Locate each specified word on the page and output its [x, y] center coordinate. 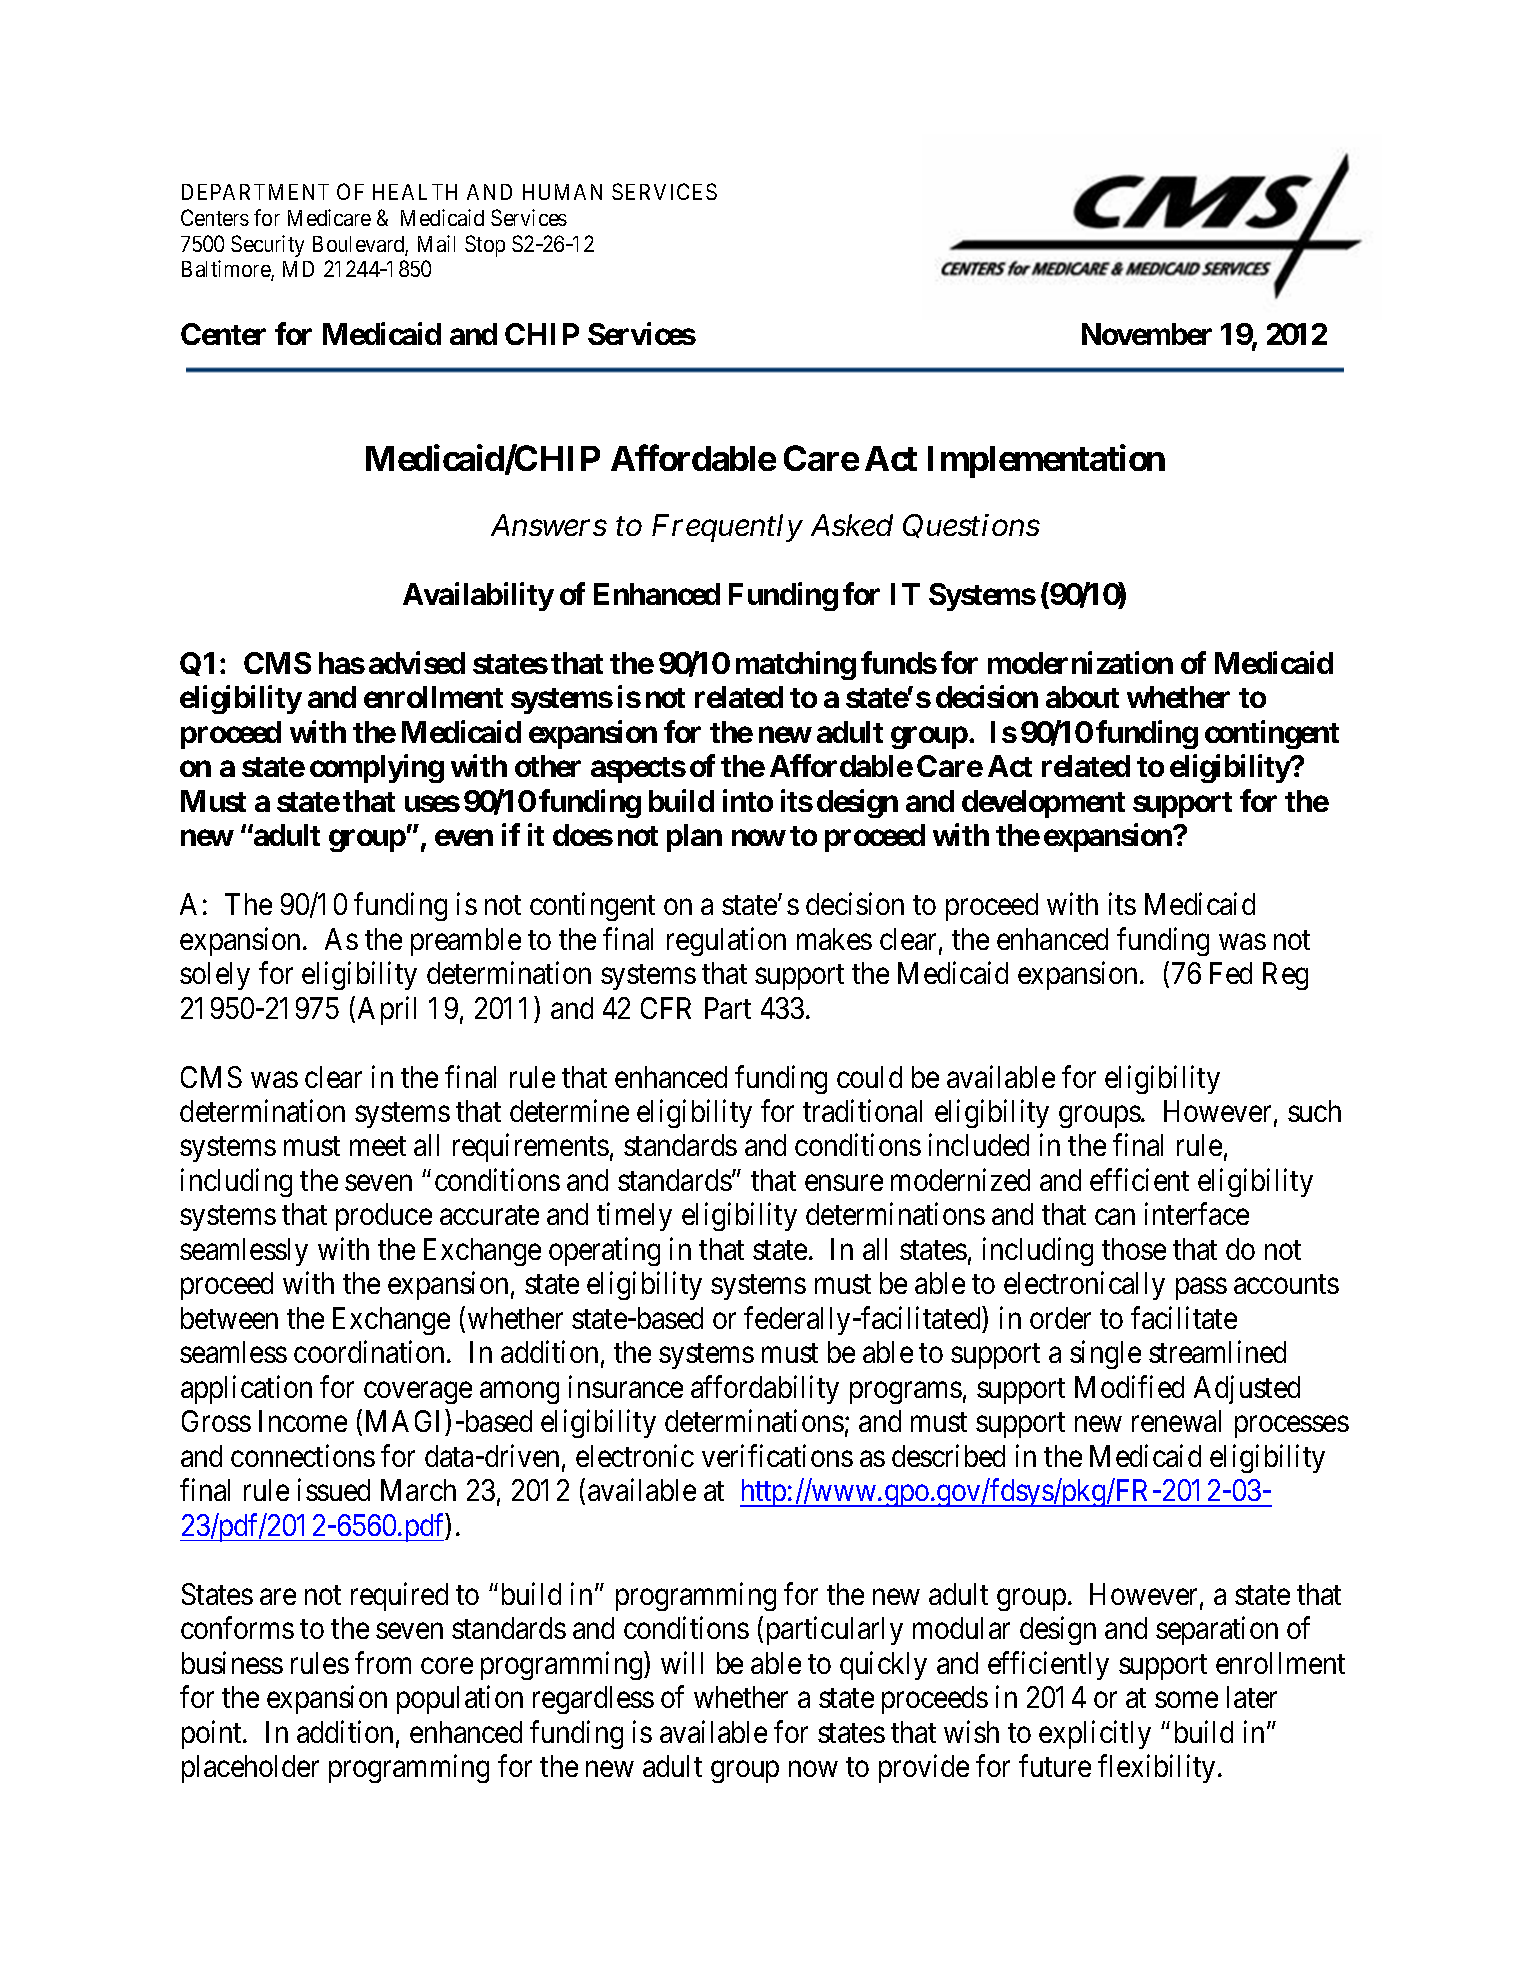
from [383, 1662]
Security [267, 246]
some [1186, 1700]
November [1147, 334]
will [682, 1662]
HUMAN [562, 192]
